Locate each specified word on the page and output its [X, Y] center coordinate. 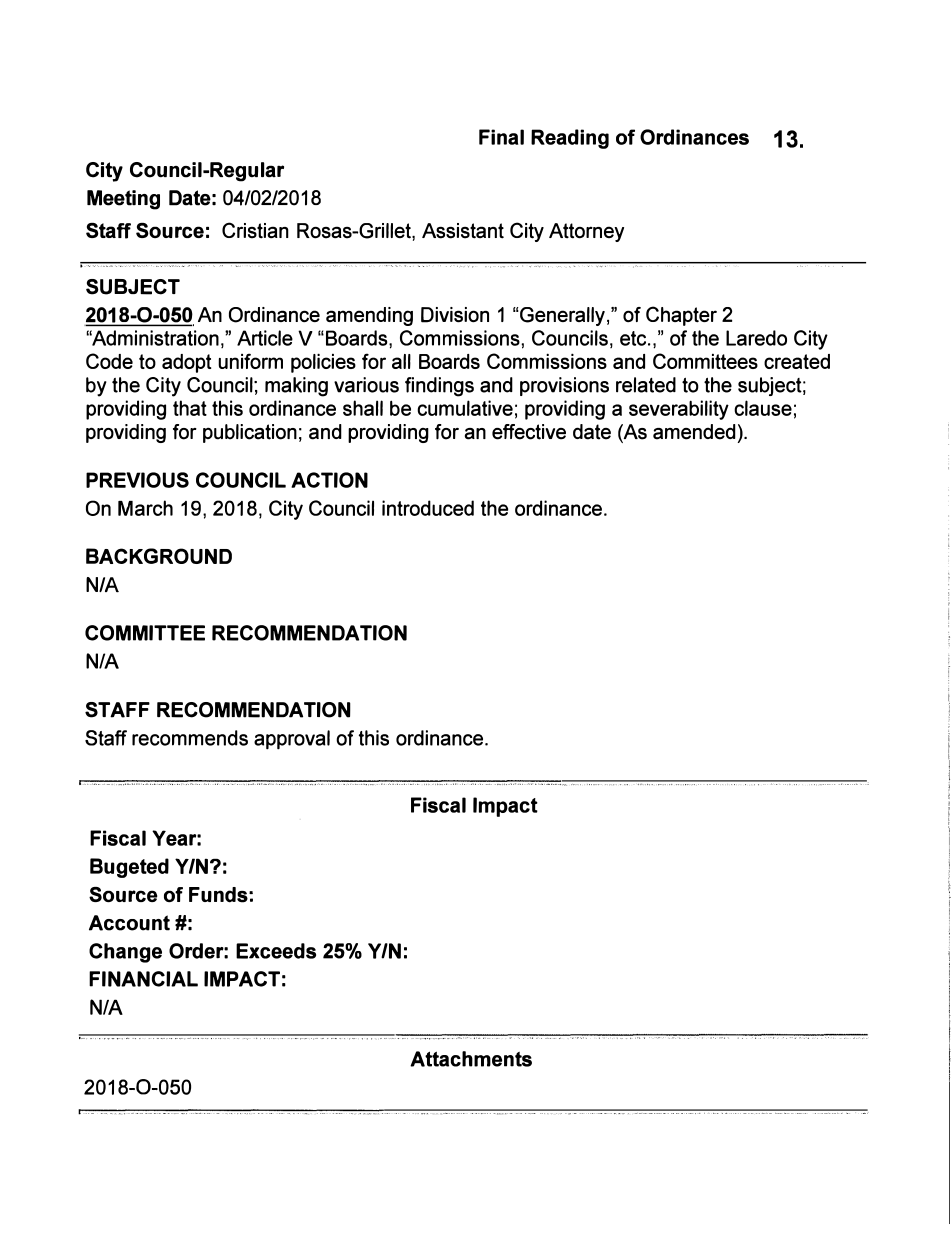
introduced [428, 508]
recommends [190, 738]
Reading [570, 139]
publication [250, 433]
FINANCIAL [143, 979]
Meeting [123, 200]
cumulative [465, 408]
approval [292, 740]
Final [501, 137]
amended [694, 432]
